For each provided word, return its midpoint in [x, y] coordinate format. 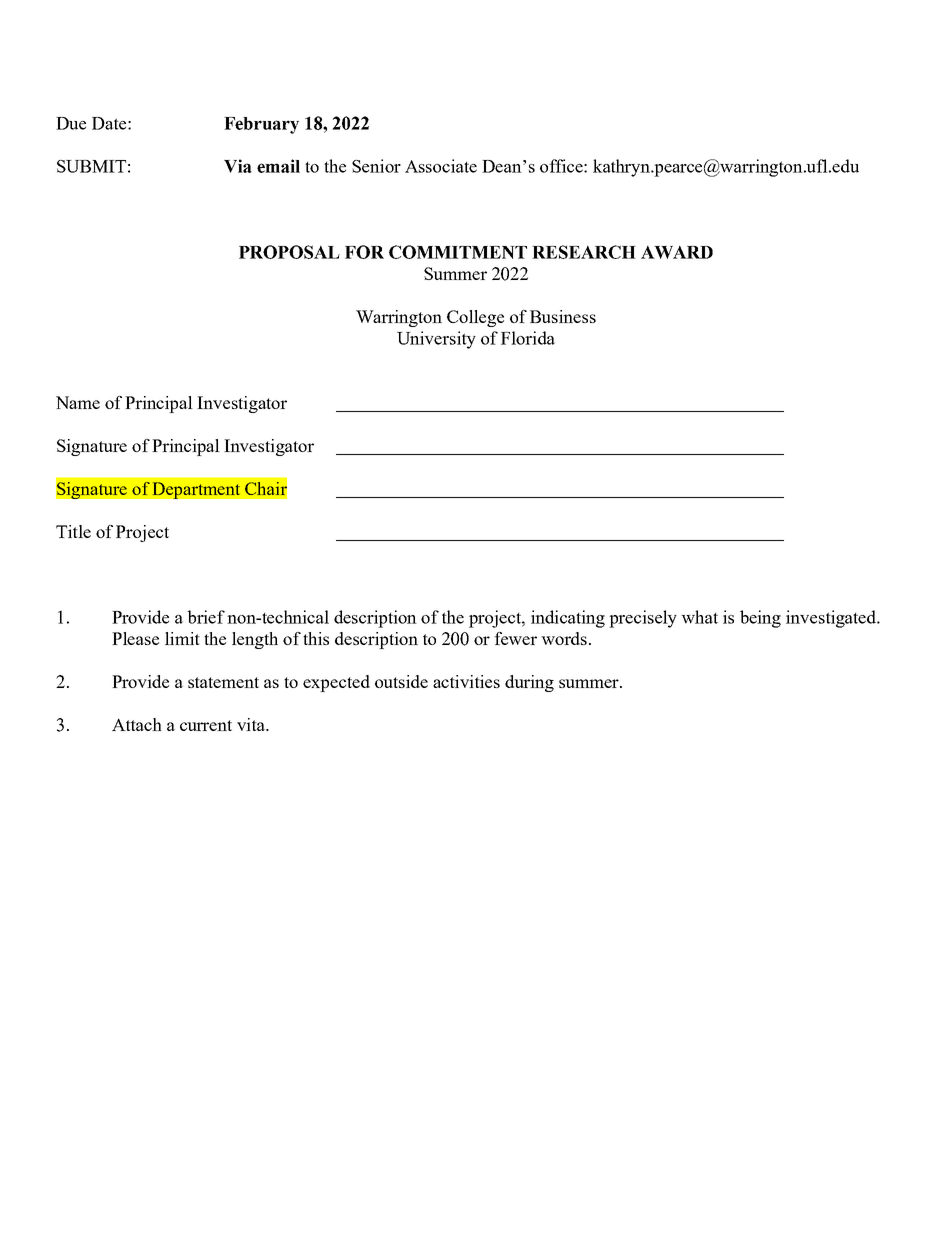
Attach [137, 724]
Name [78, 402]
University [436, 340]
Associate [441, 166]
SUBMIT [91, 166]
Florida [528, 338]
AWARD [677, 252]
